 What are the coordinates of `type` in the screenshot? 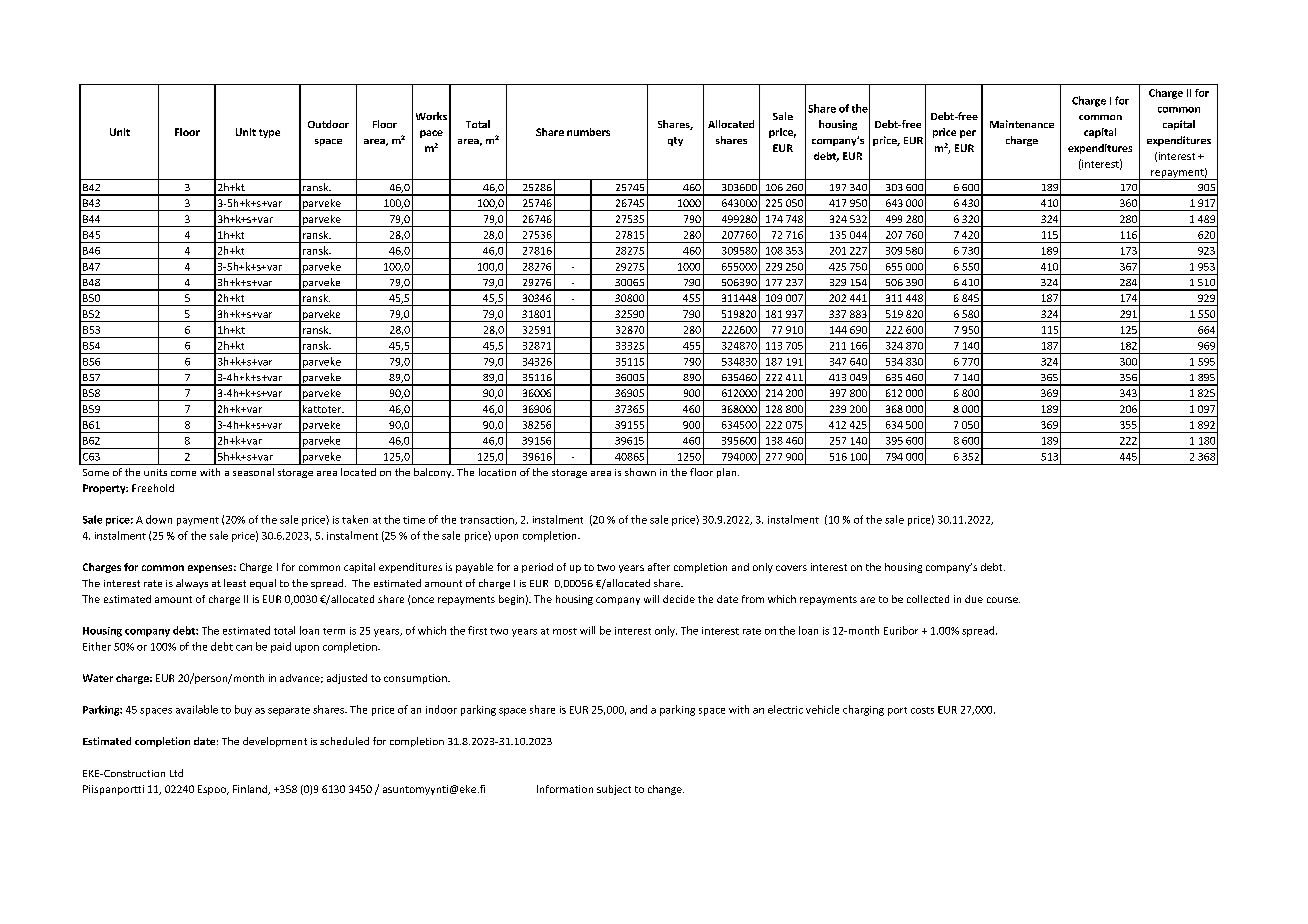 It's located at (269, 133).
